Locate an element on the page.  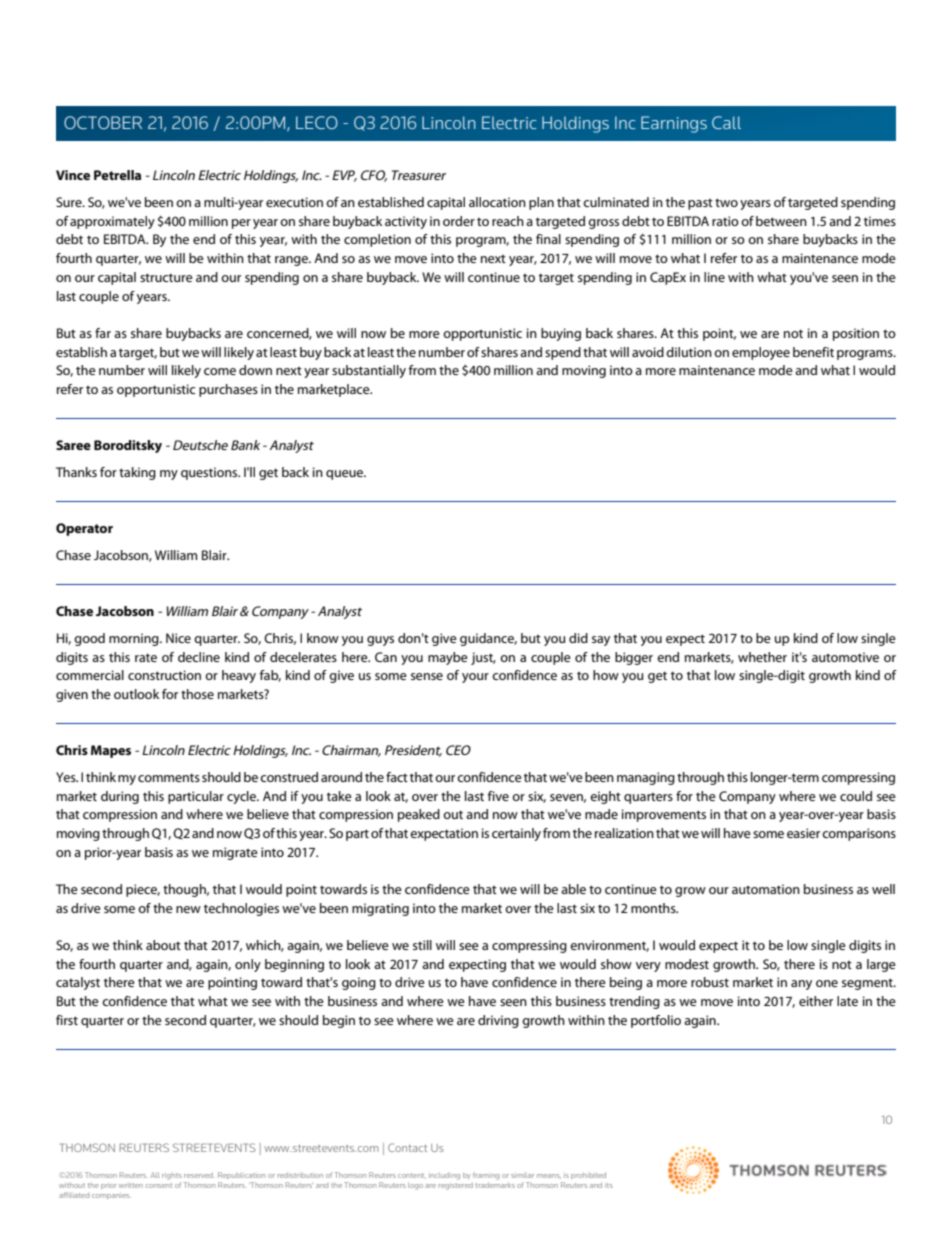
allocation is located at coordinates (497, 202).
